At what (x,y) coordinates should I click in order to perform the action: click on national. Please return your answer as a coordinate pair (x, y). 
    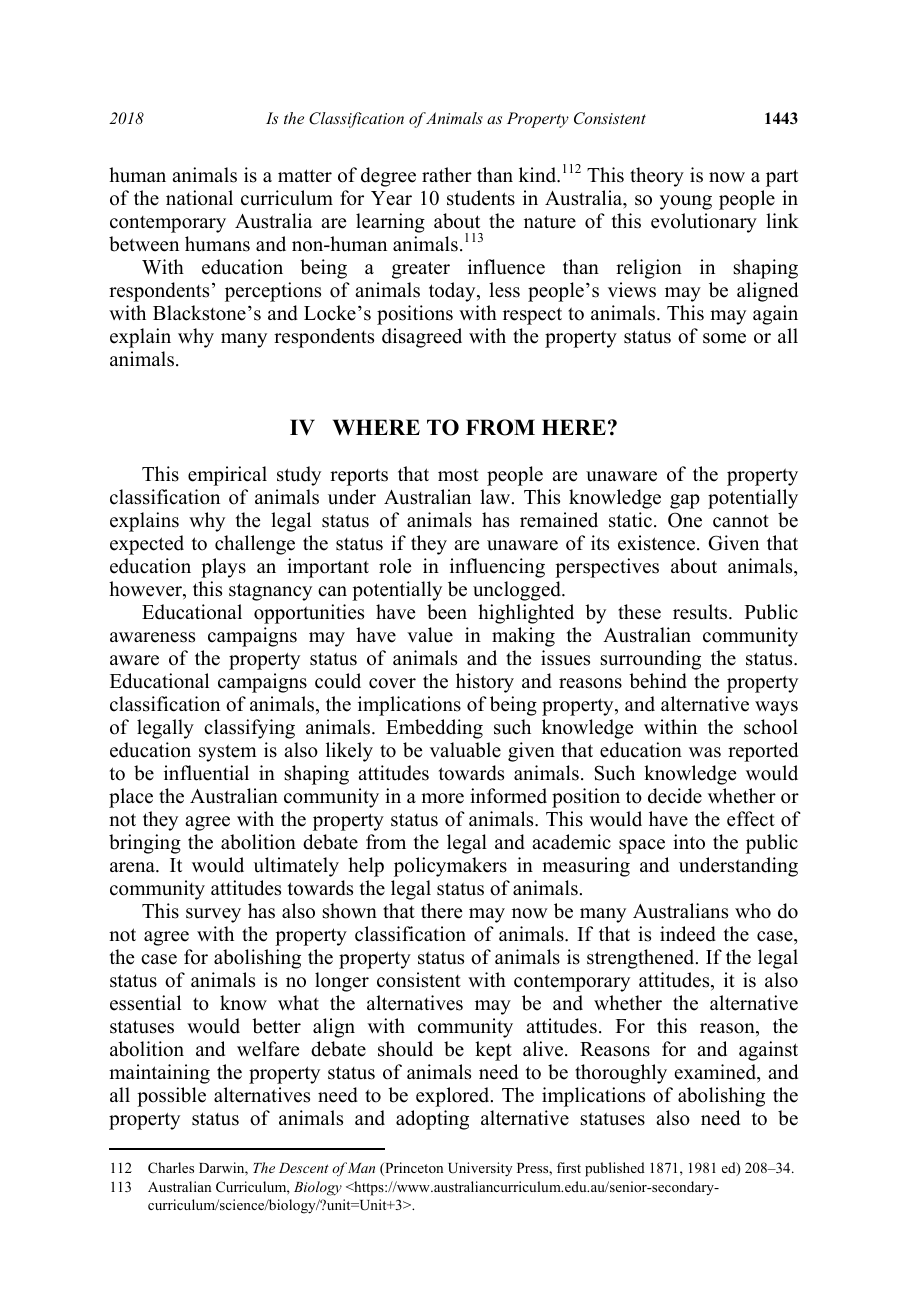
    Looking at the image, I should click on (199, 198).
